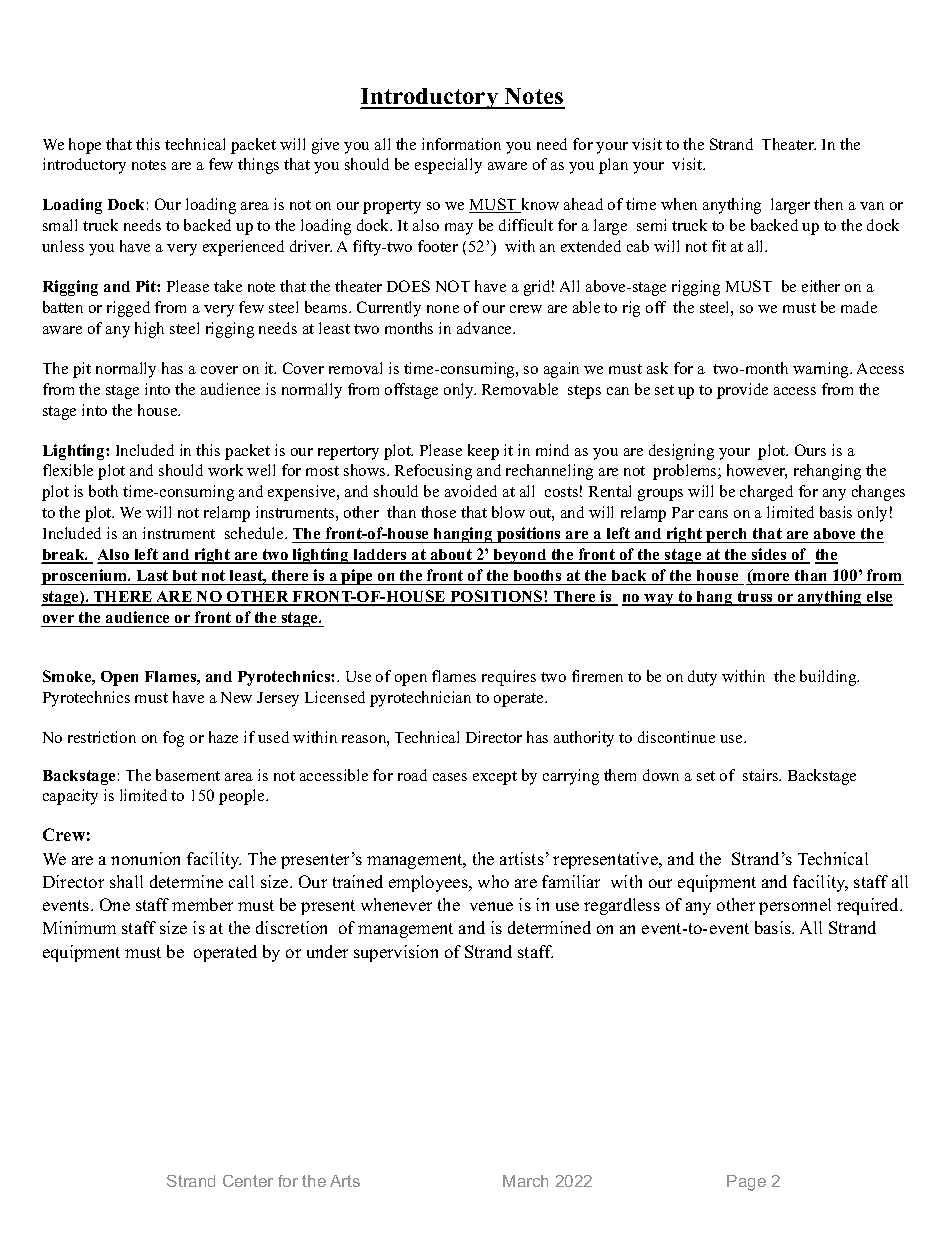 The height and width of the screenshot is (1233, 952). Describe the element at coordinates (525, 1181) in the screenshot. I see `March` at that location.
